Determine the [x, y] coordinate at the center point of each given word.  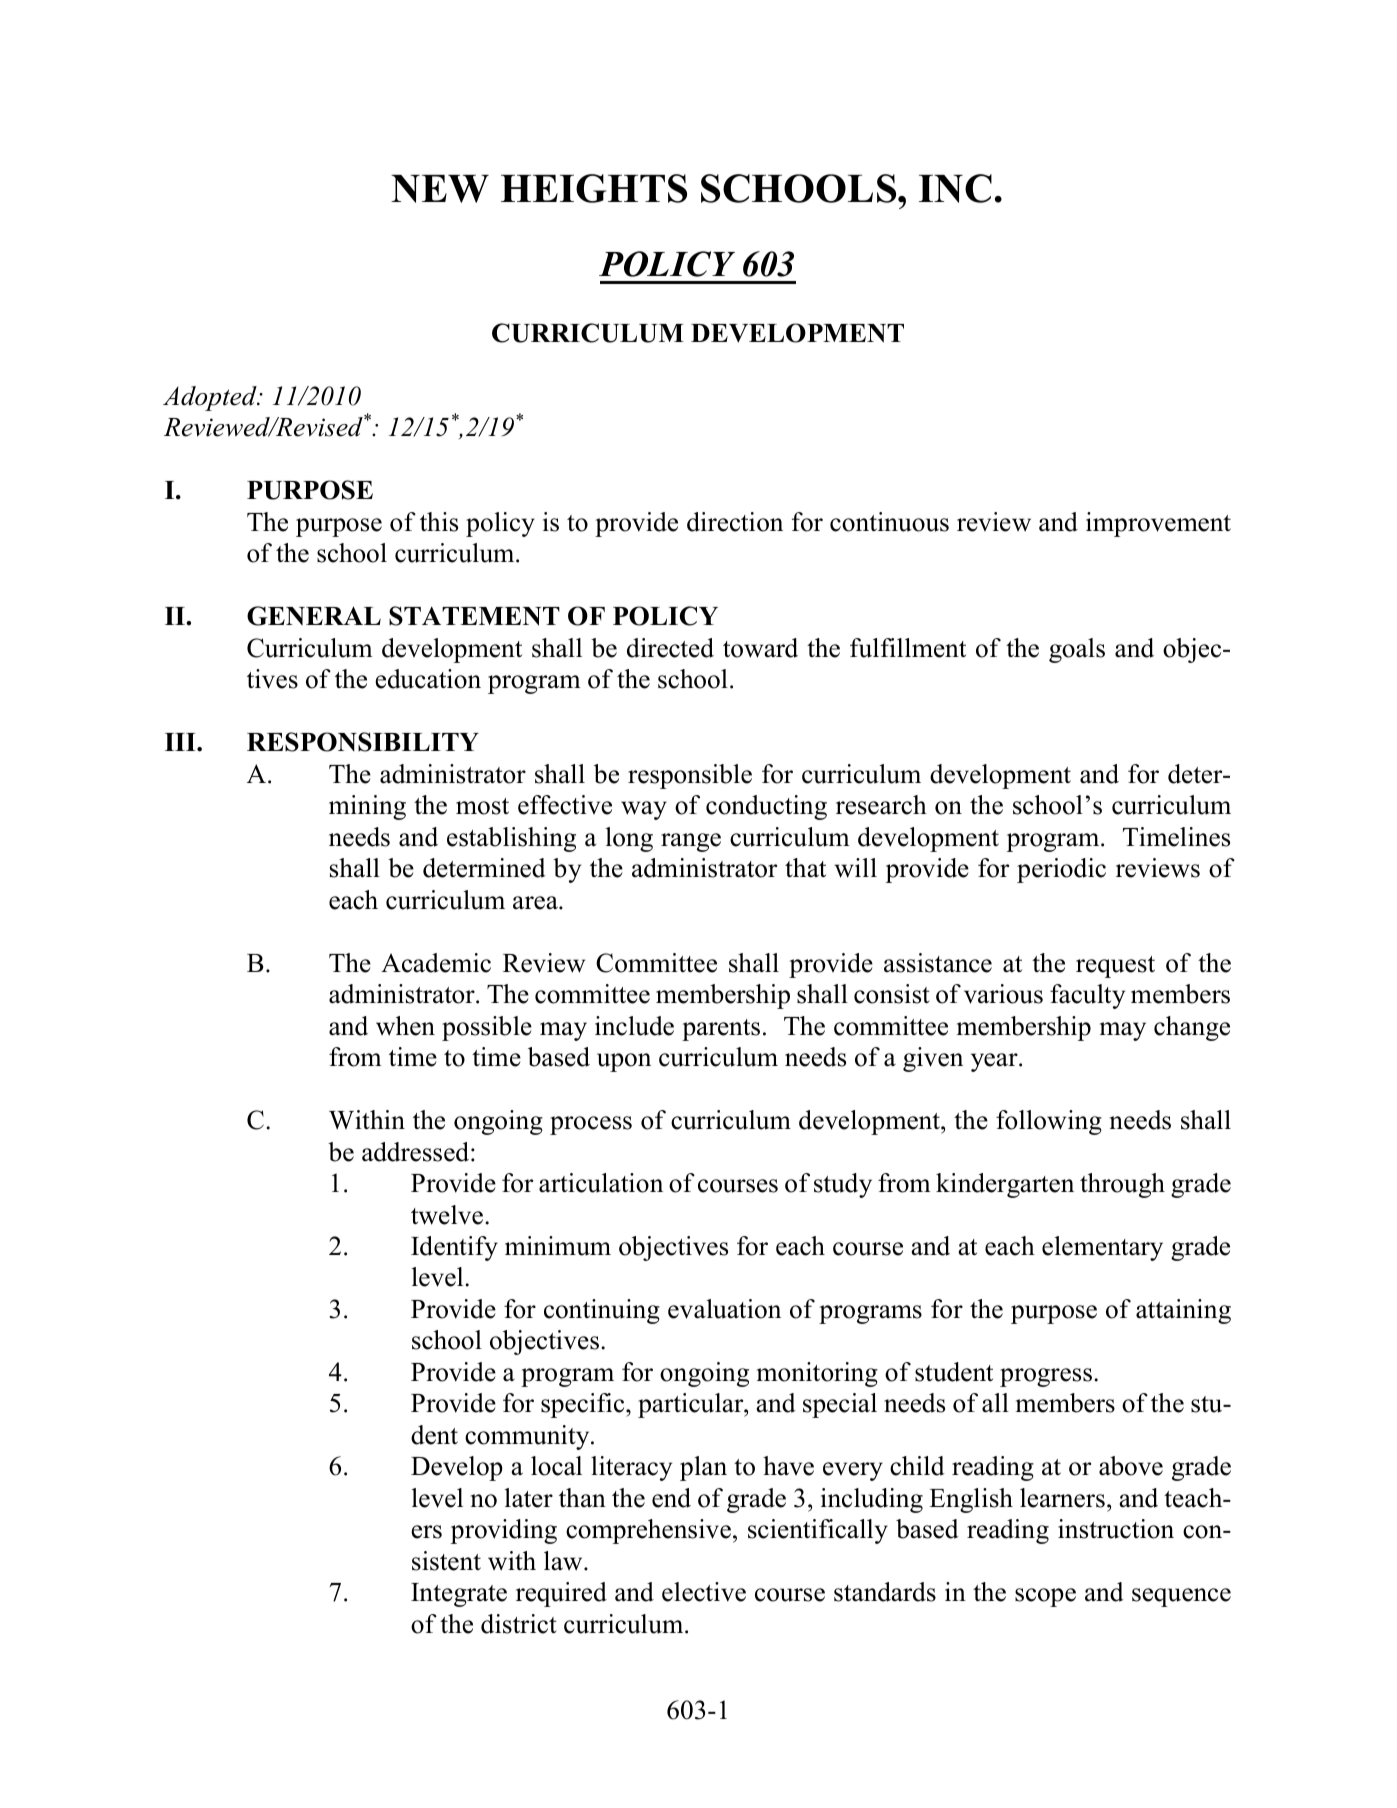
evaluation [724, 1309]
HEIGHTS [594, 188]
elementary [1102, 1248]
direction [735, 522]
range [691, 842]
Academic [436, 963]
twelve [447, 1215]
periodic [1061, 870]
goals [1077, 650]
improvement [1158, 524]
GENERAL [314, 616]
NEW [440, 189]
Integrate [459, 1595]
